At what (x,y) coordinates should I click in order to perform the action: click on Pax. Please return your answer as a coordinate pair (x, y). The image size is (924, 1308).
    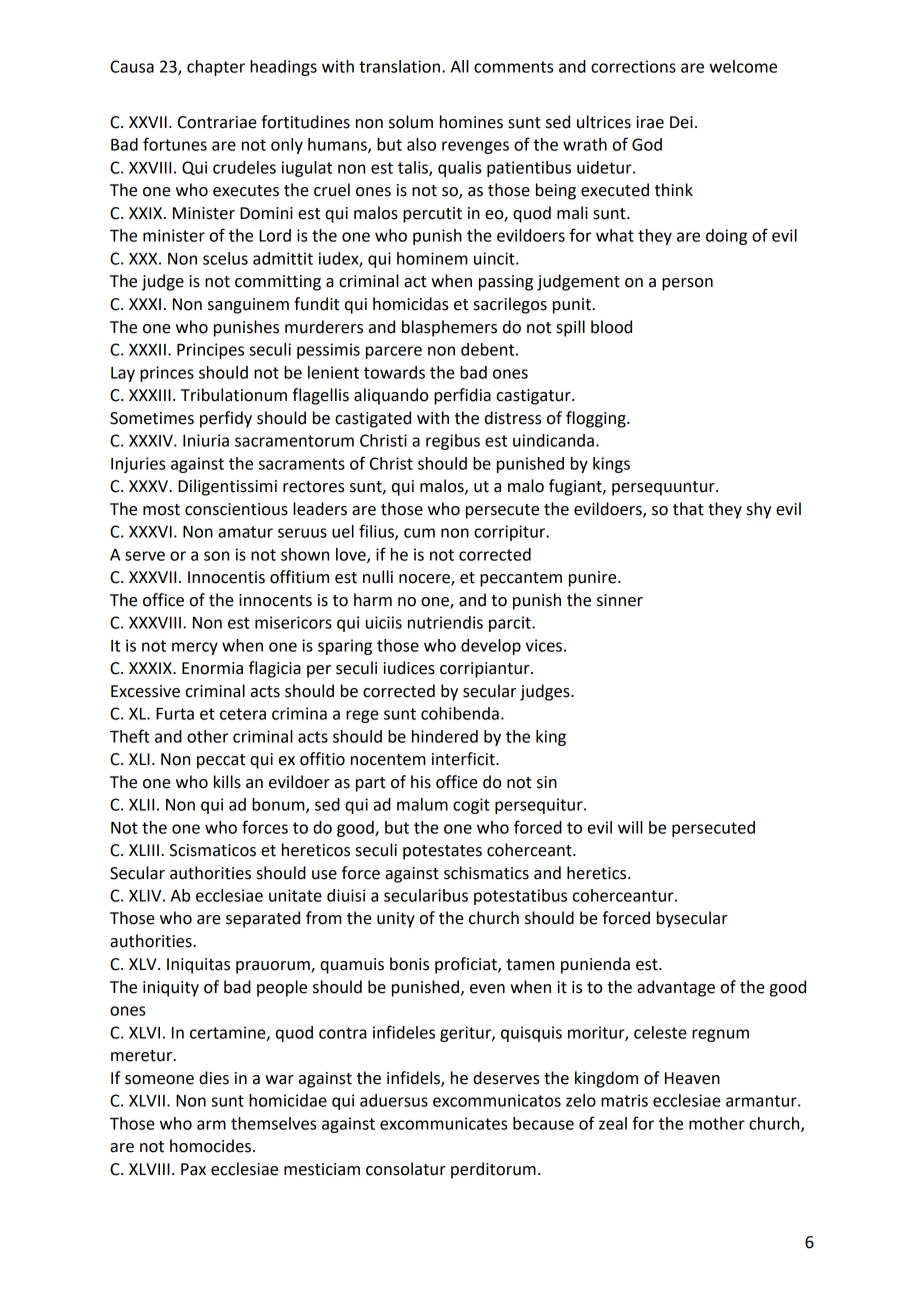
    Looking at the image, I should click on (193, 1169).
